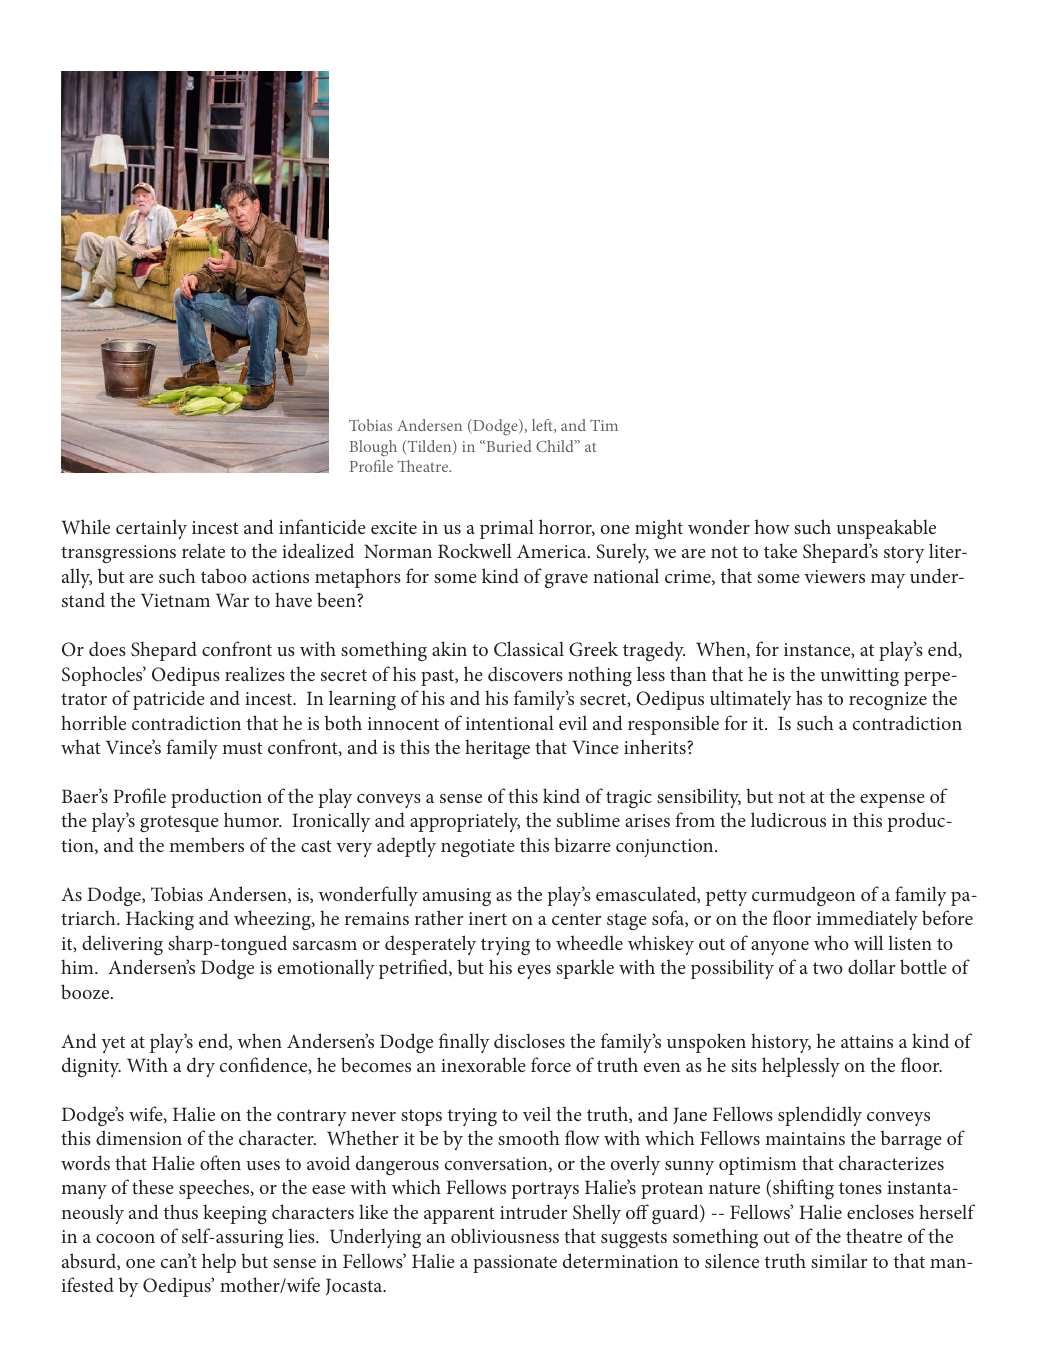  What do you see at coordinates (181, 1211) in the screenshot?
I see `thus` at bounding box center [181, 1211].
